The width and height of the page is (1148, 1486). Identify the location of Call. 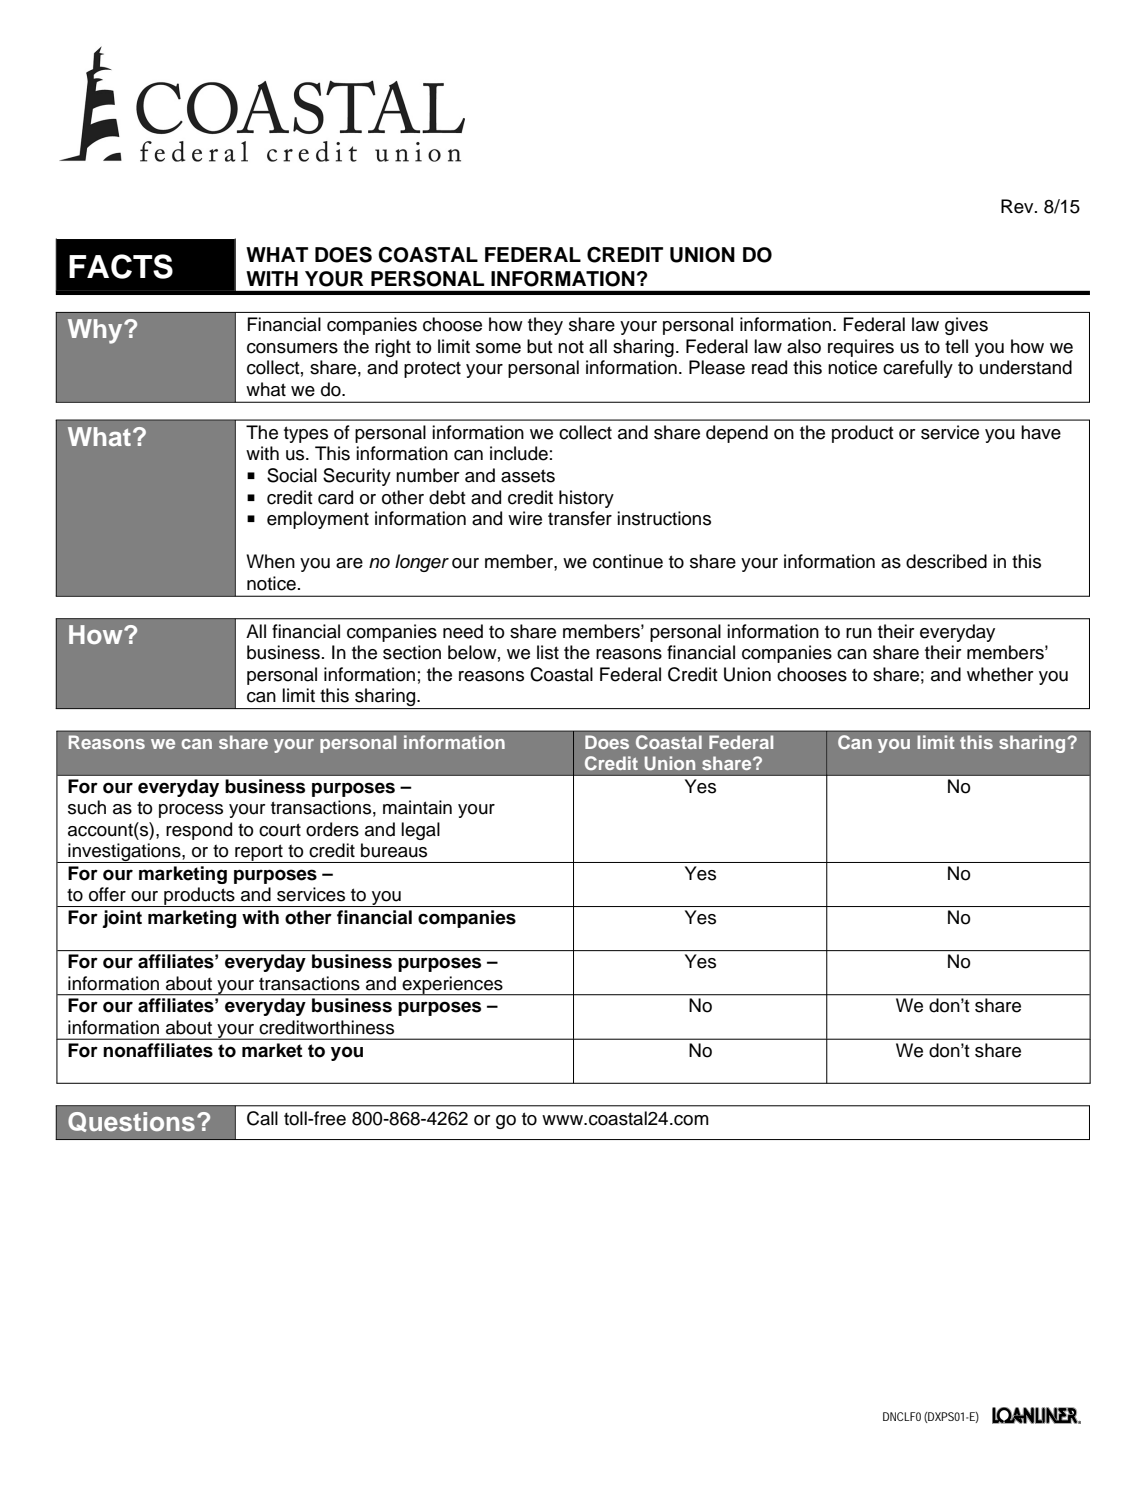
(262, 1118).
